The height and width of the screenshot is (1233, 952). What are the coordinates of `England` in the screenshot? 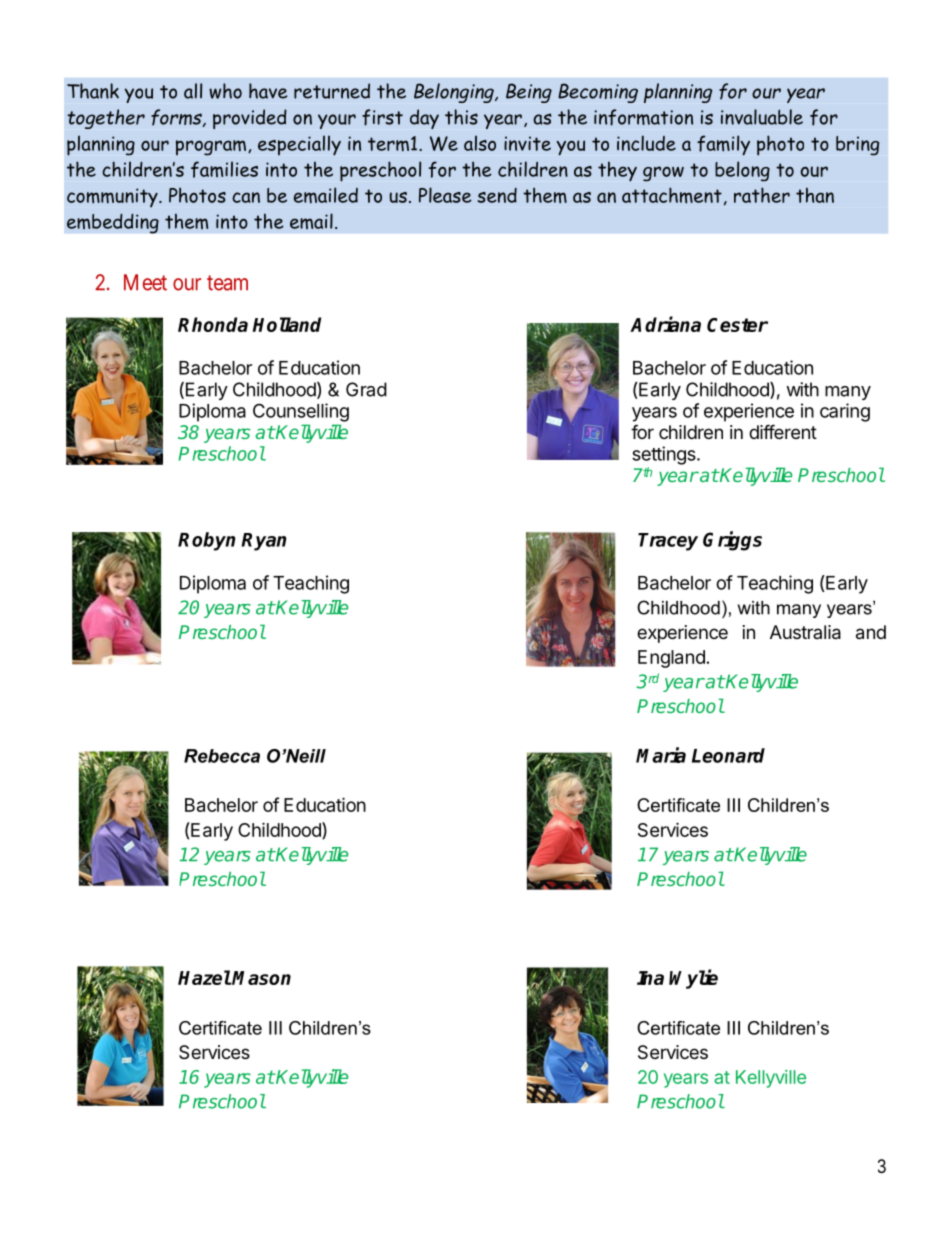 It's located at (671, 659).
